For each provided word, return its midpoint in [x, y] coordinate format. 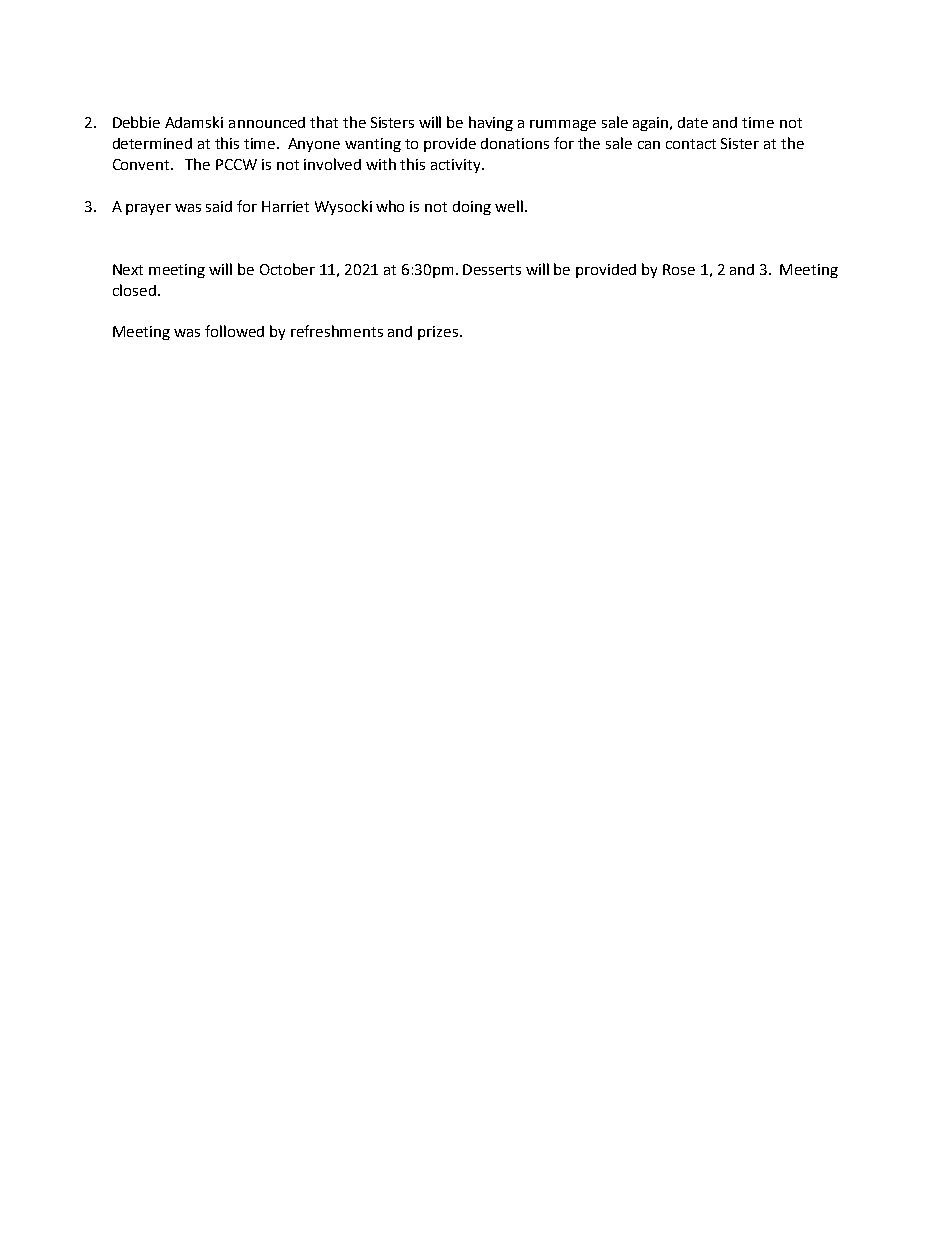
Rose [679, 269]
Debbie [136, 122]
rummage [563, 125]
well [509, 206]
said [219, 206]
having [491, 123]
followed [234, 331]
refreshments [337, 331]
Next [128, 269]
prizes [439, 333]
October [287, 269]
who [390, 206]
